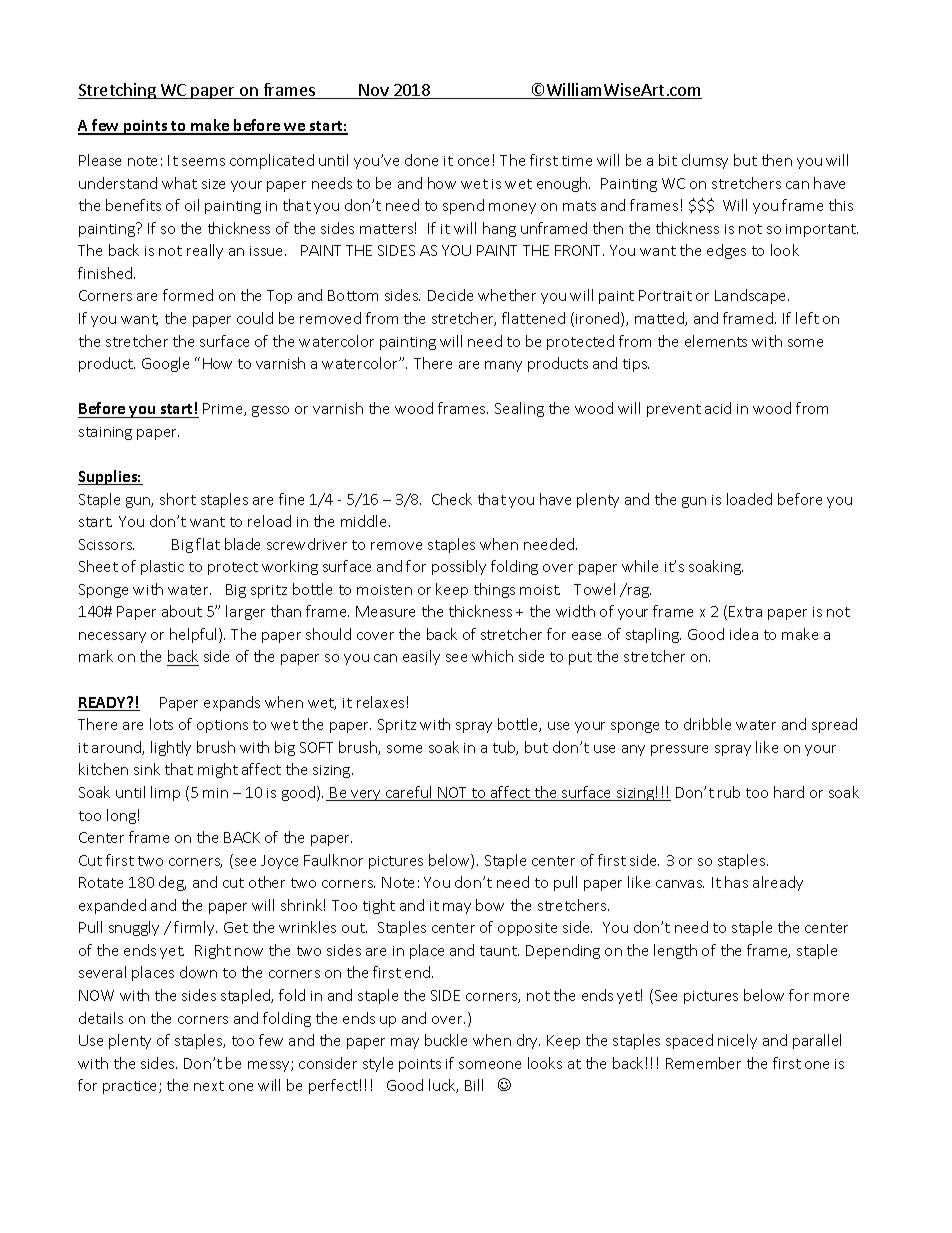 This screenshot has width=952, height=1233. What do you see at coordinates (473, 162) in the screenshot?
I see `once` at bounding box center [473, 162].
